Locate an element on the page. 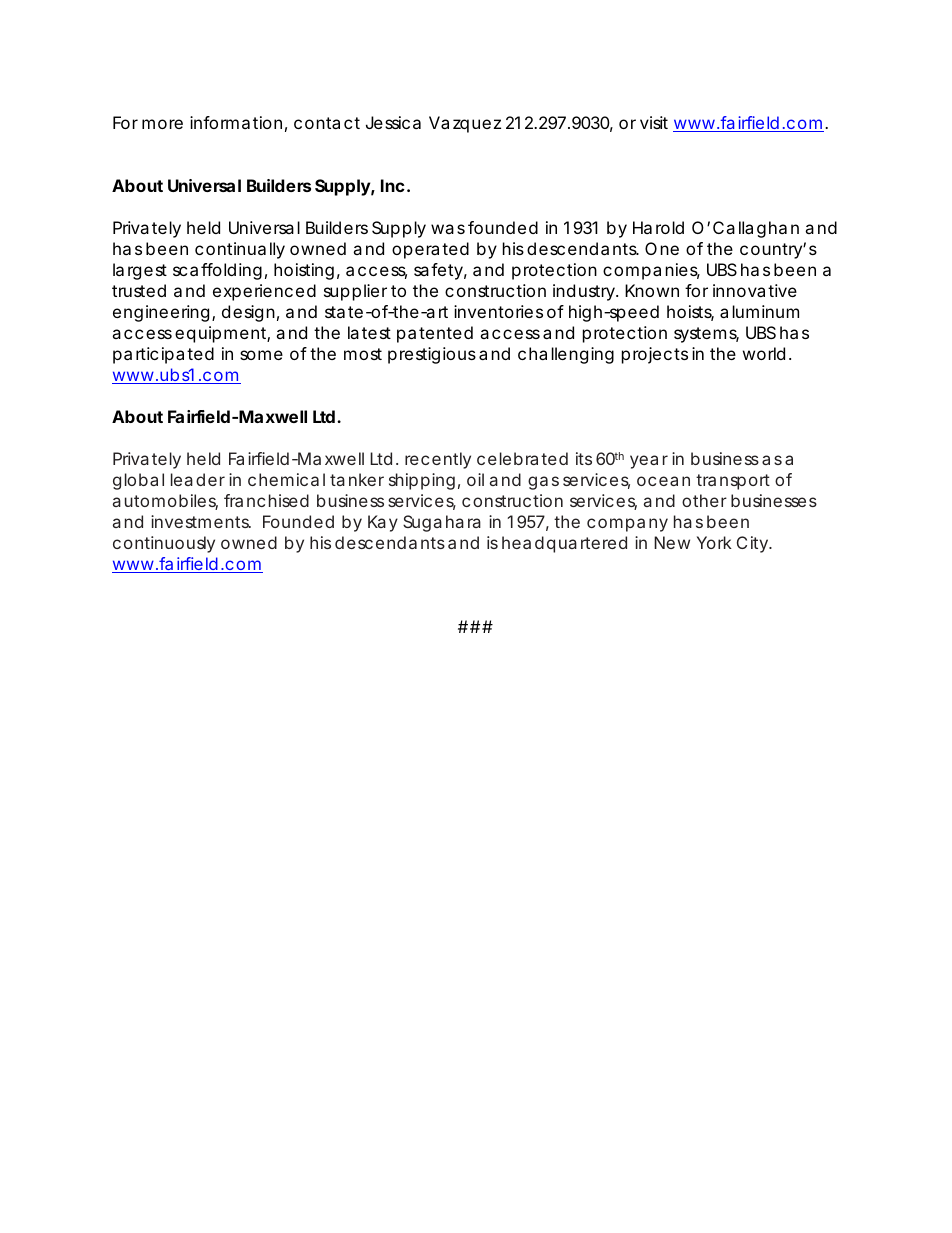 This page has height=1233, width=952. patented is located at coordinates (435, 334).
